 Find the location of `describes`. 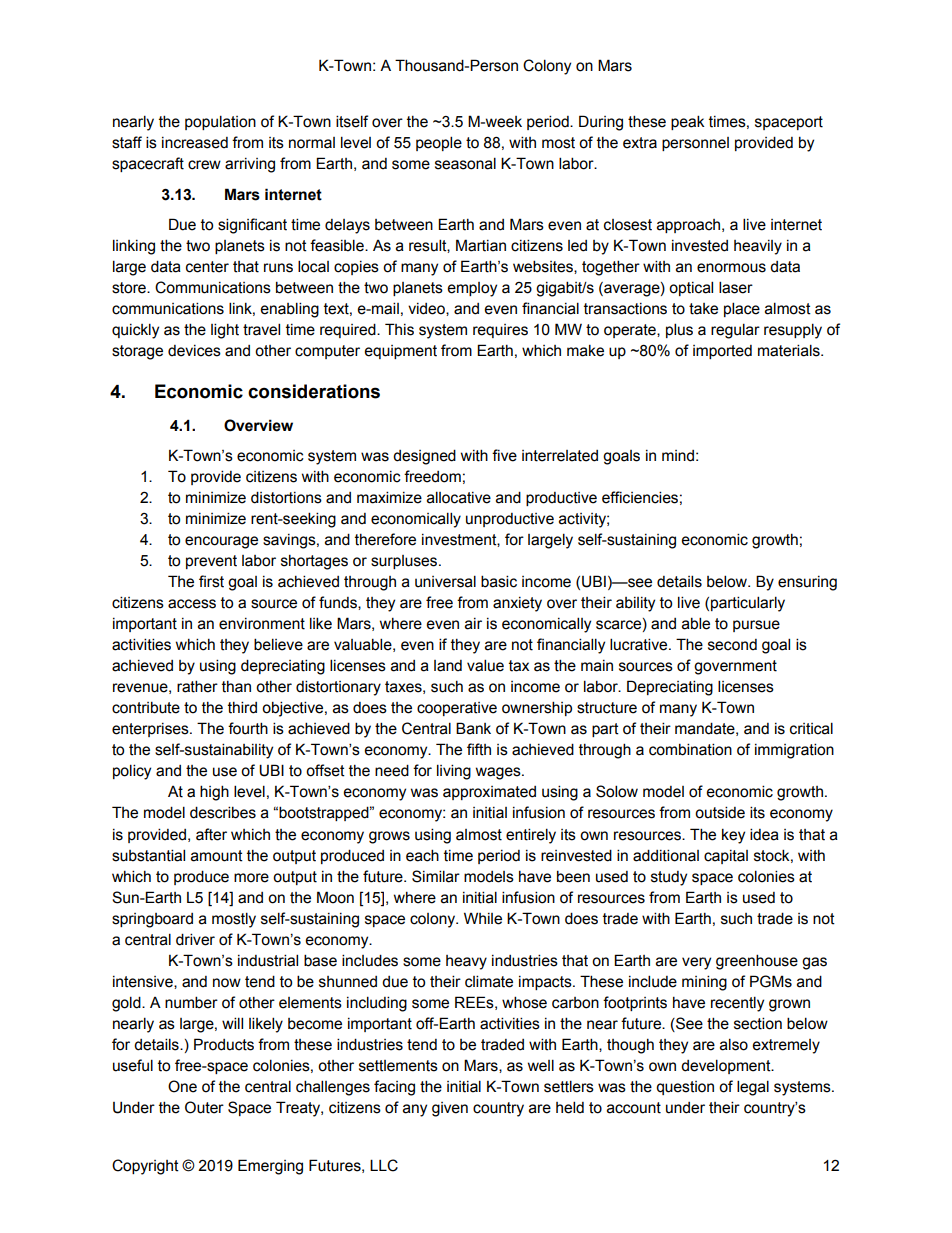

describes is located at coordinates (223, 812).
